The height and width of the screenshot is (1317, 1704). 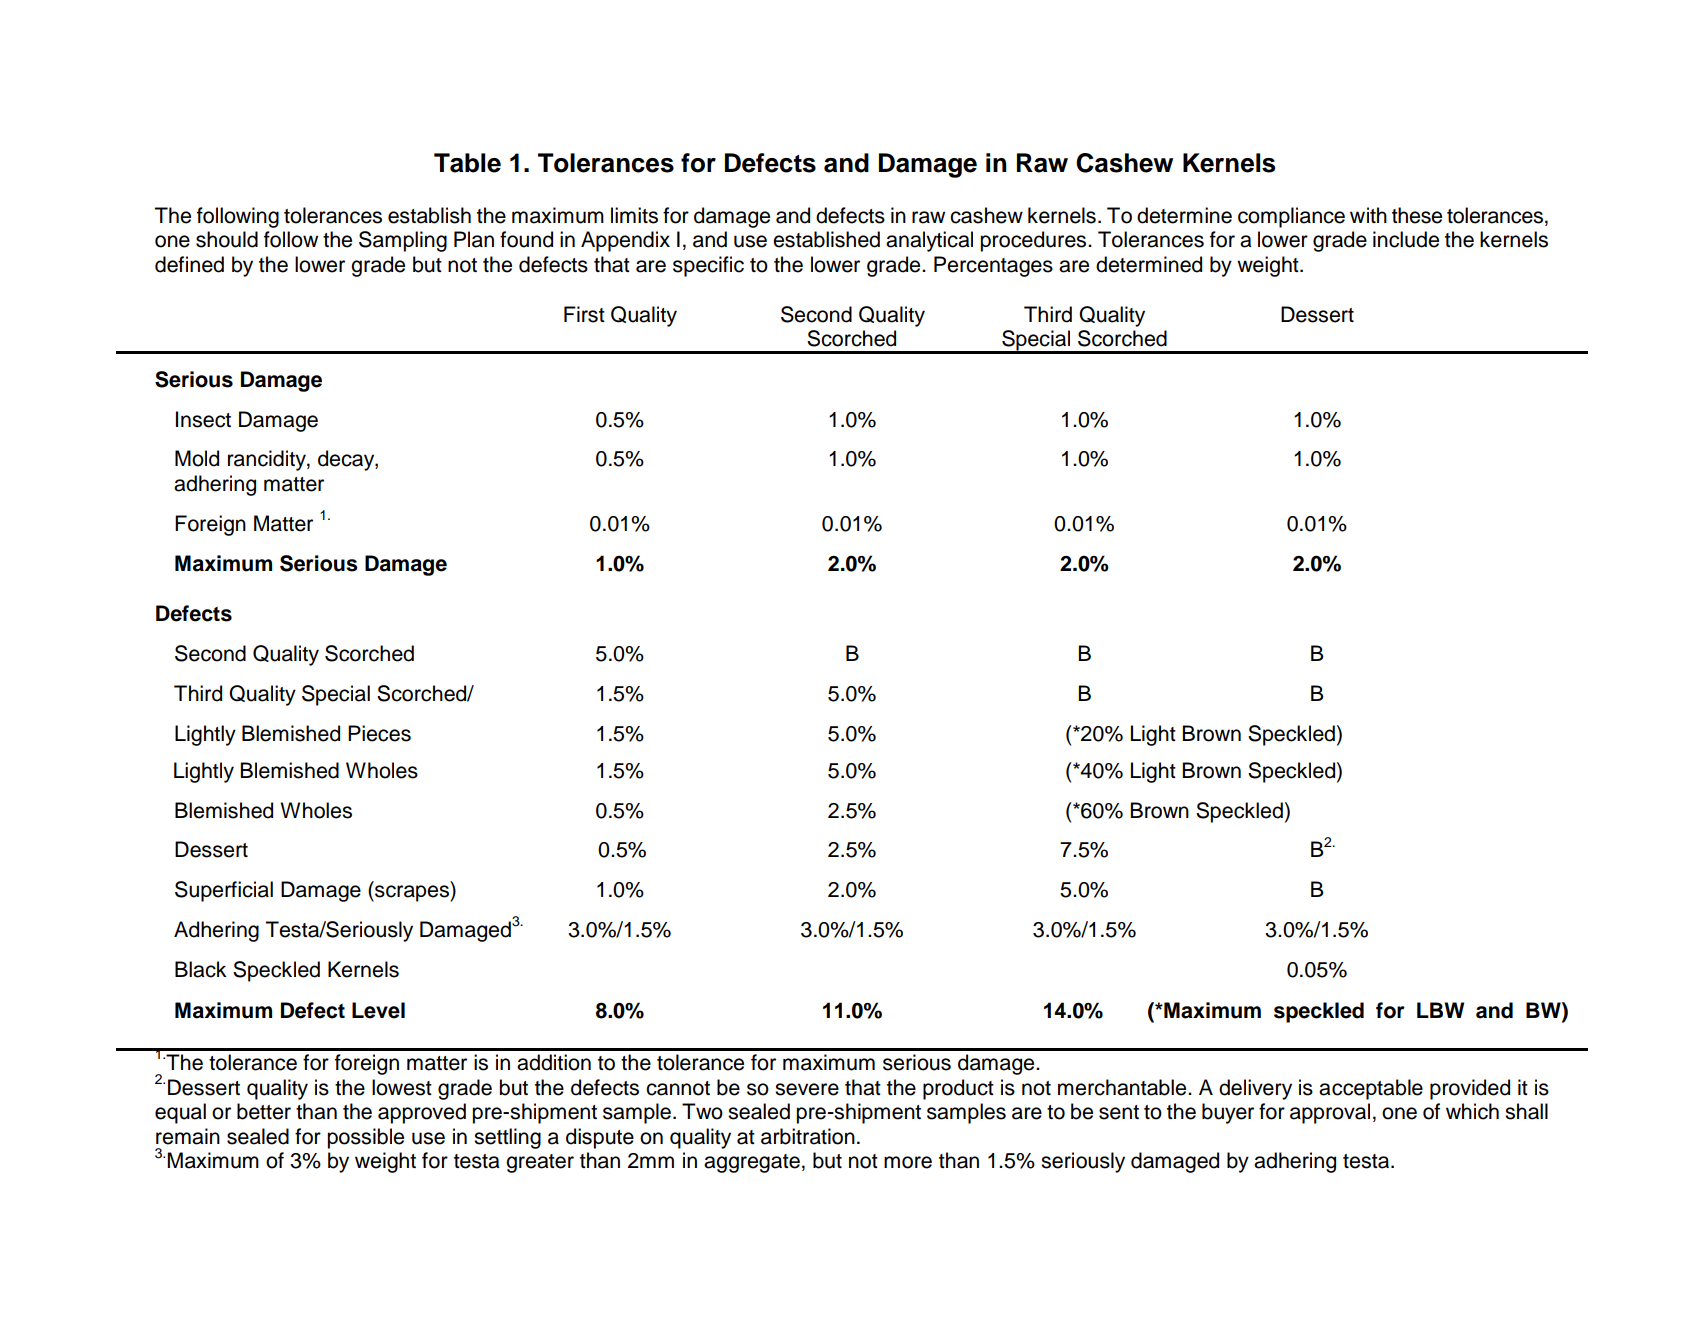 I want to click on scrapes, so click(x=412, y=893).
